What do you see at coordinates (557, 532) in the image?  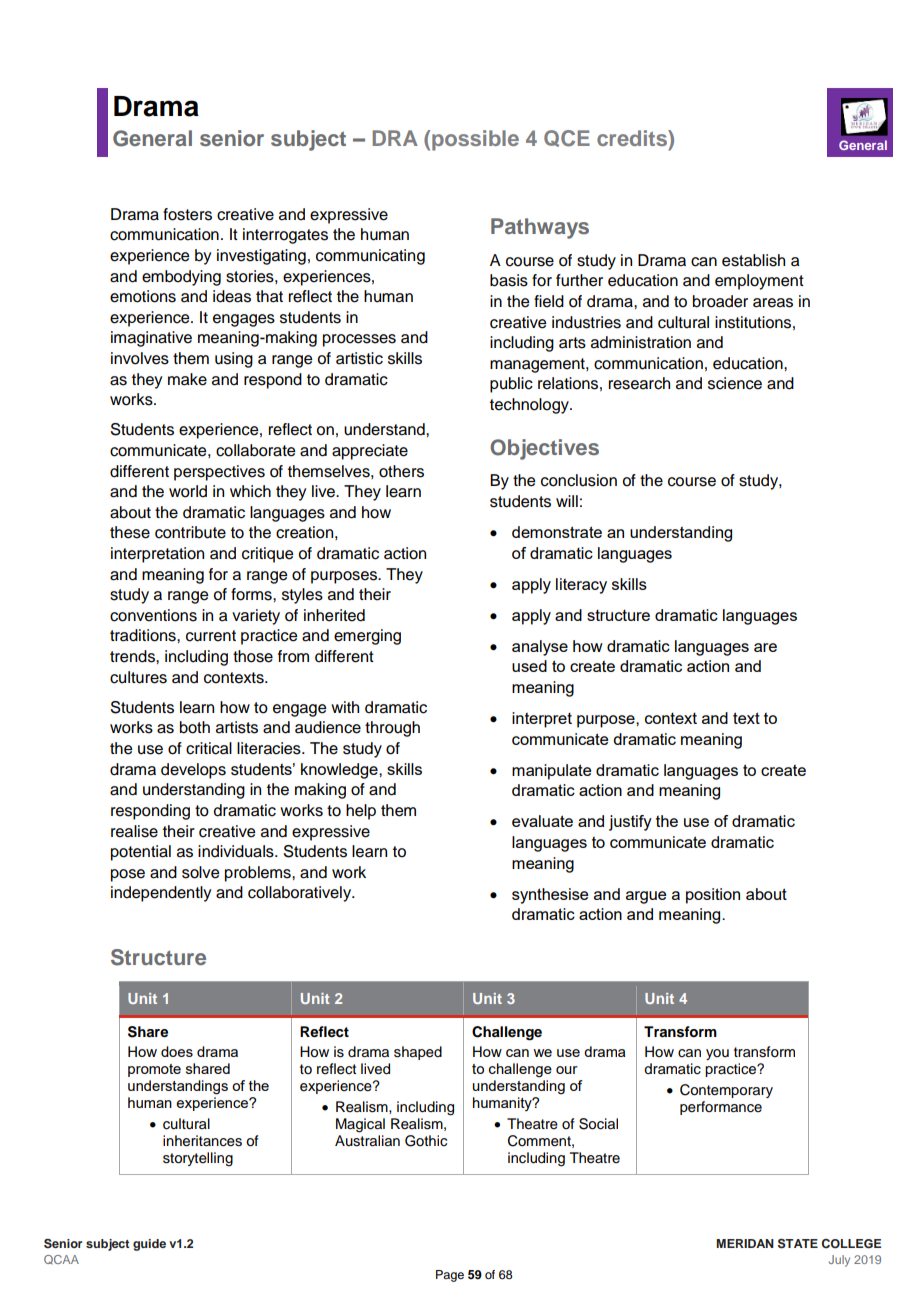 I see `demonstrate` at bounding box center [557, 532].
